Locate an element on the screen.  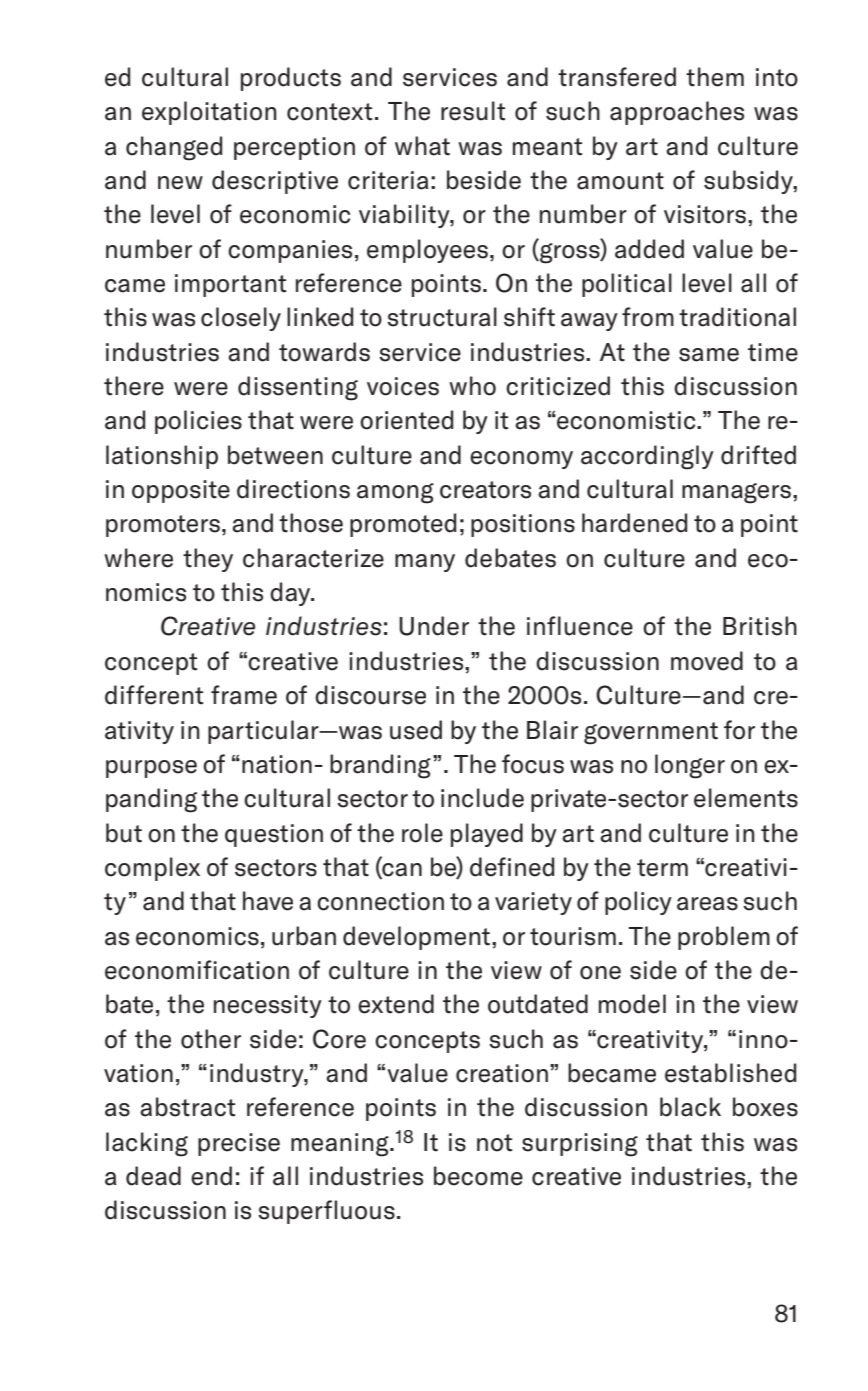
result is located at coordinates (473, 111).
